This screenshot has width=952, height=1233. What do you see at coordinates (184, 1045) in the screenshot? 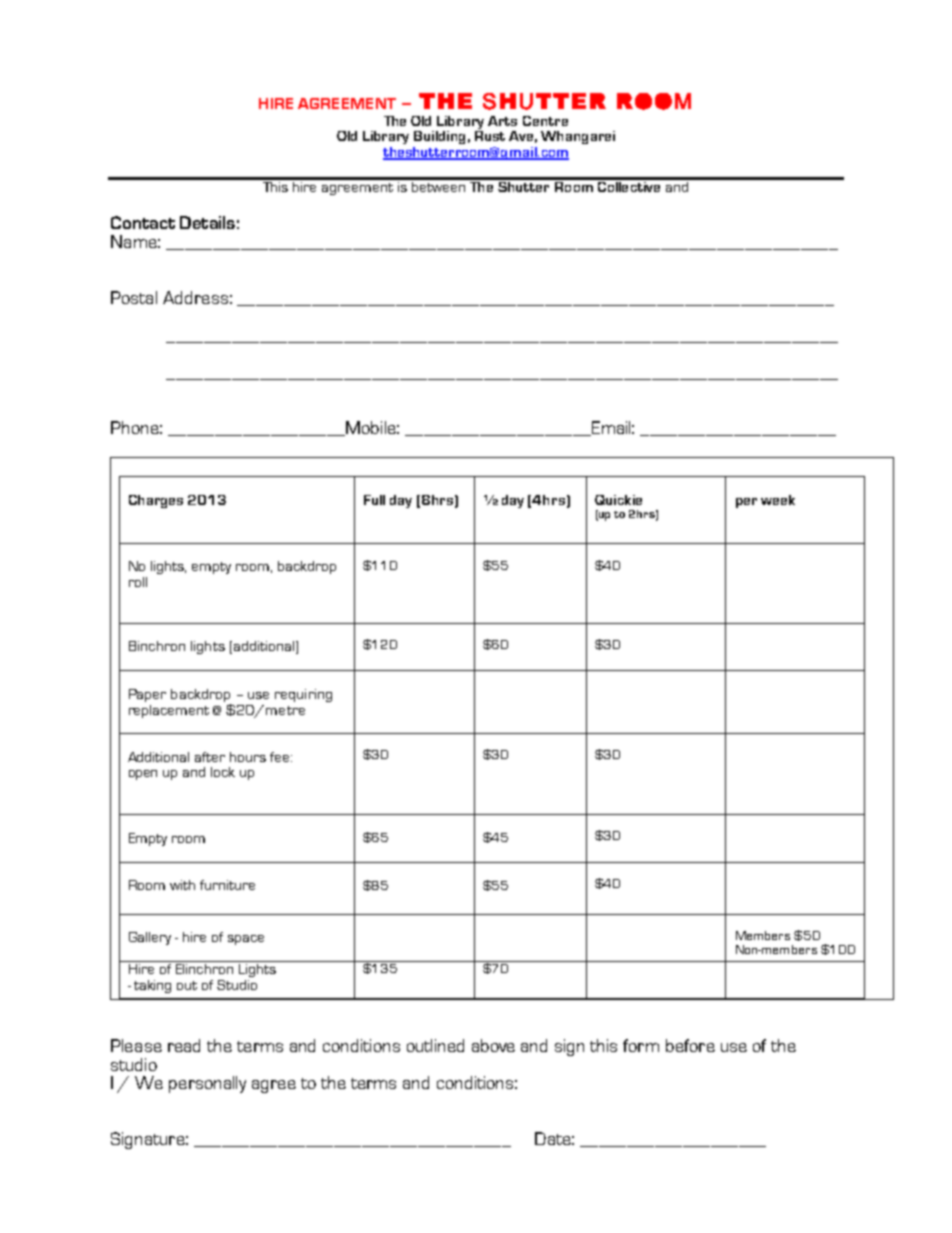
I see `read` at bounding box center [184, 1045].
